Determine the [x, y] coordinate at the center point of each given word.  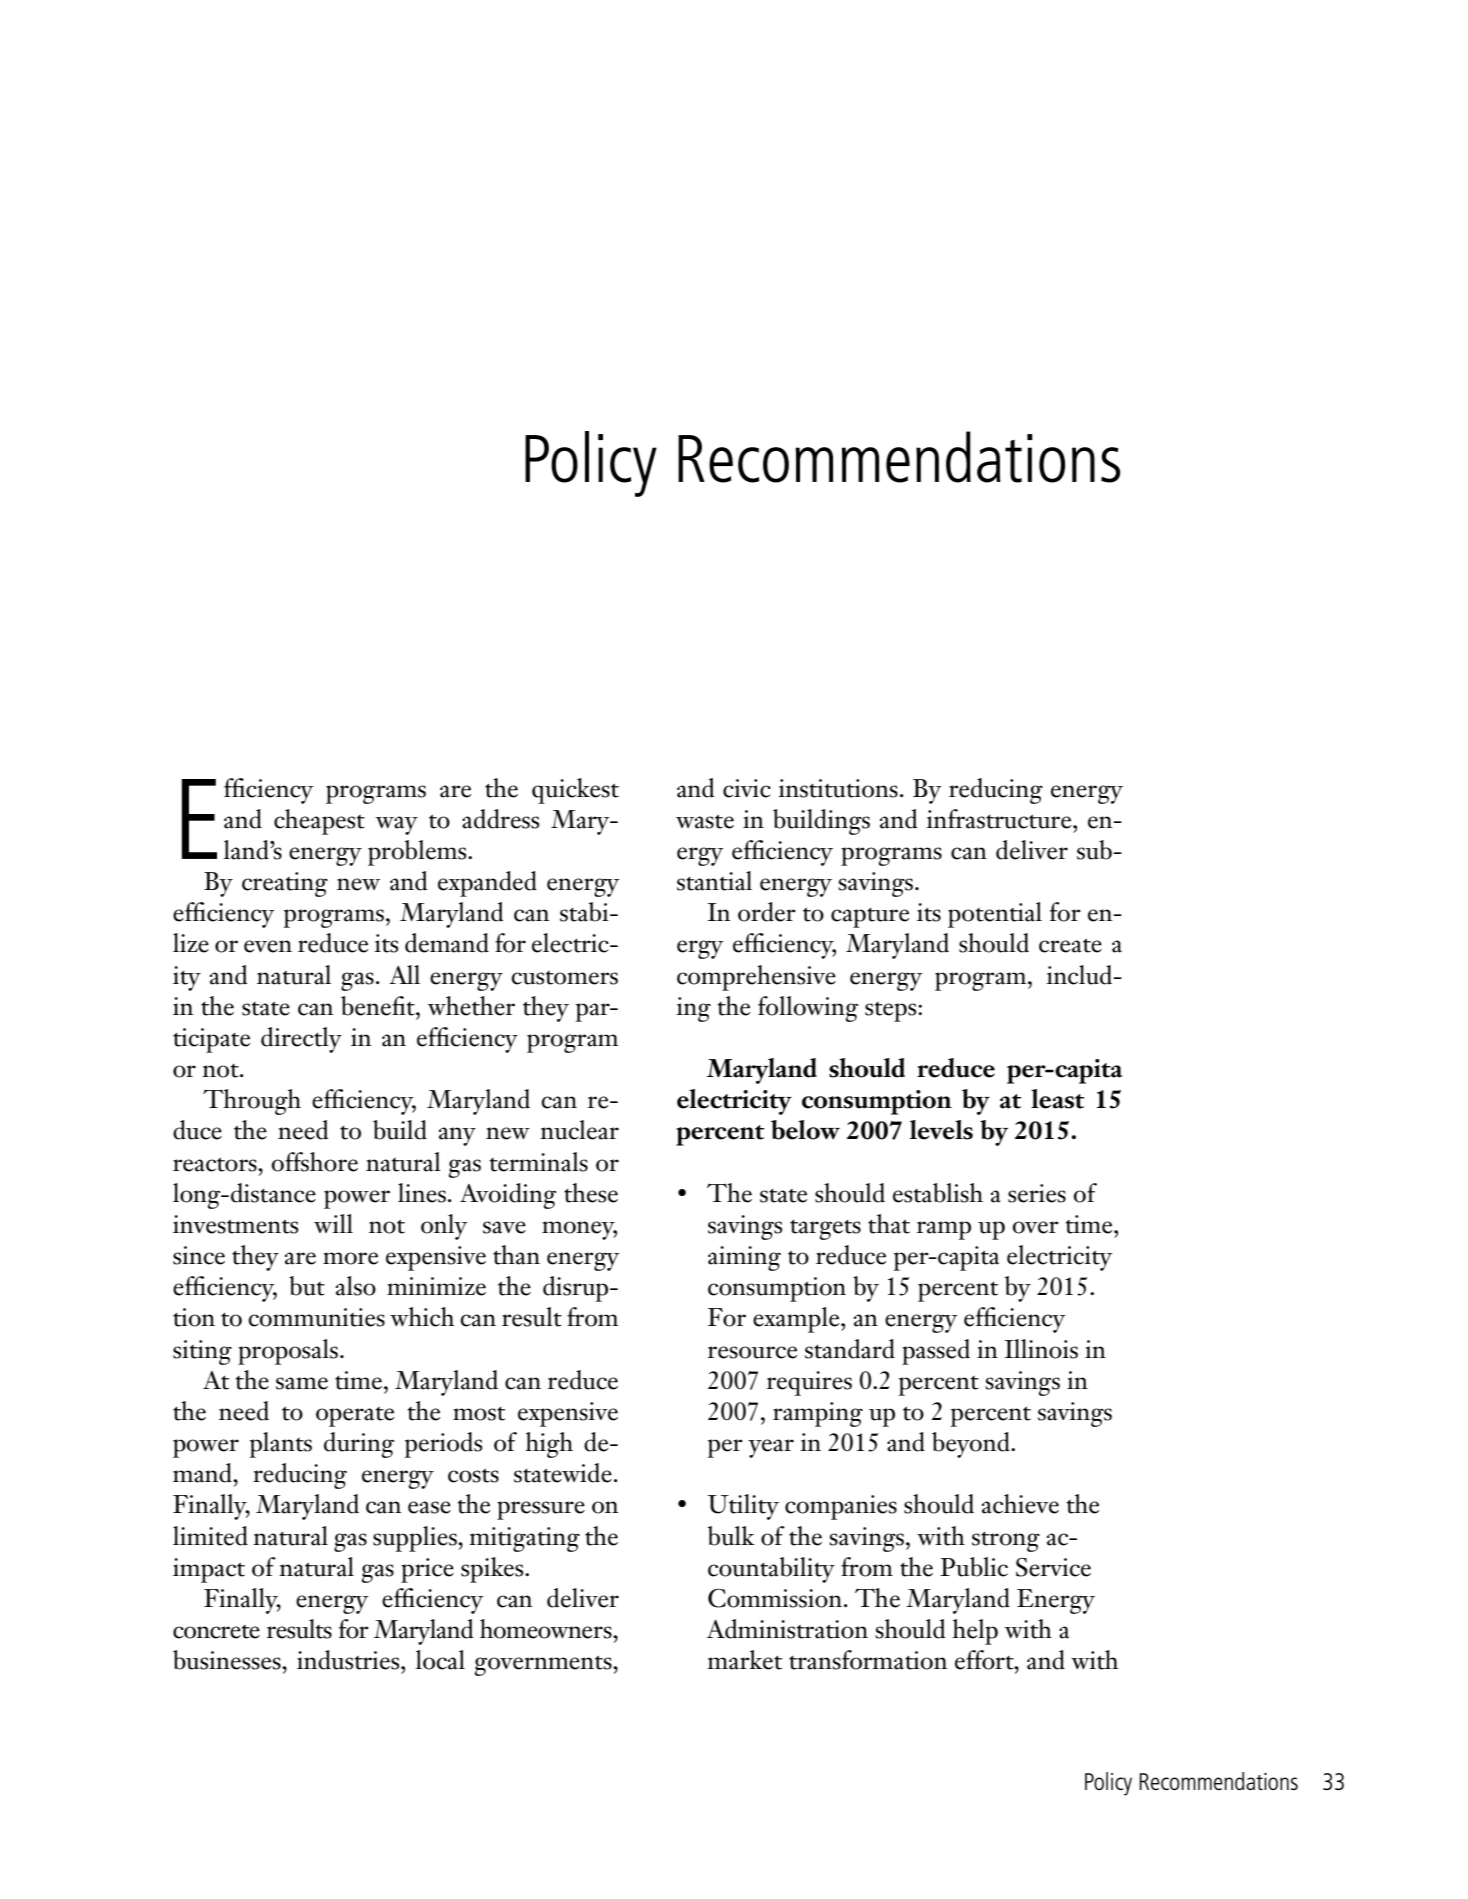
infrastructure [1000, 819]
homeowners [547, 1629]
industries [349, 1660]
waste [705, 821]
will [333, 1223]
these [591, 1193]
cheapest [319, 822]
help [975, 1632]
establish [938, 1193]
